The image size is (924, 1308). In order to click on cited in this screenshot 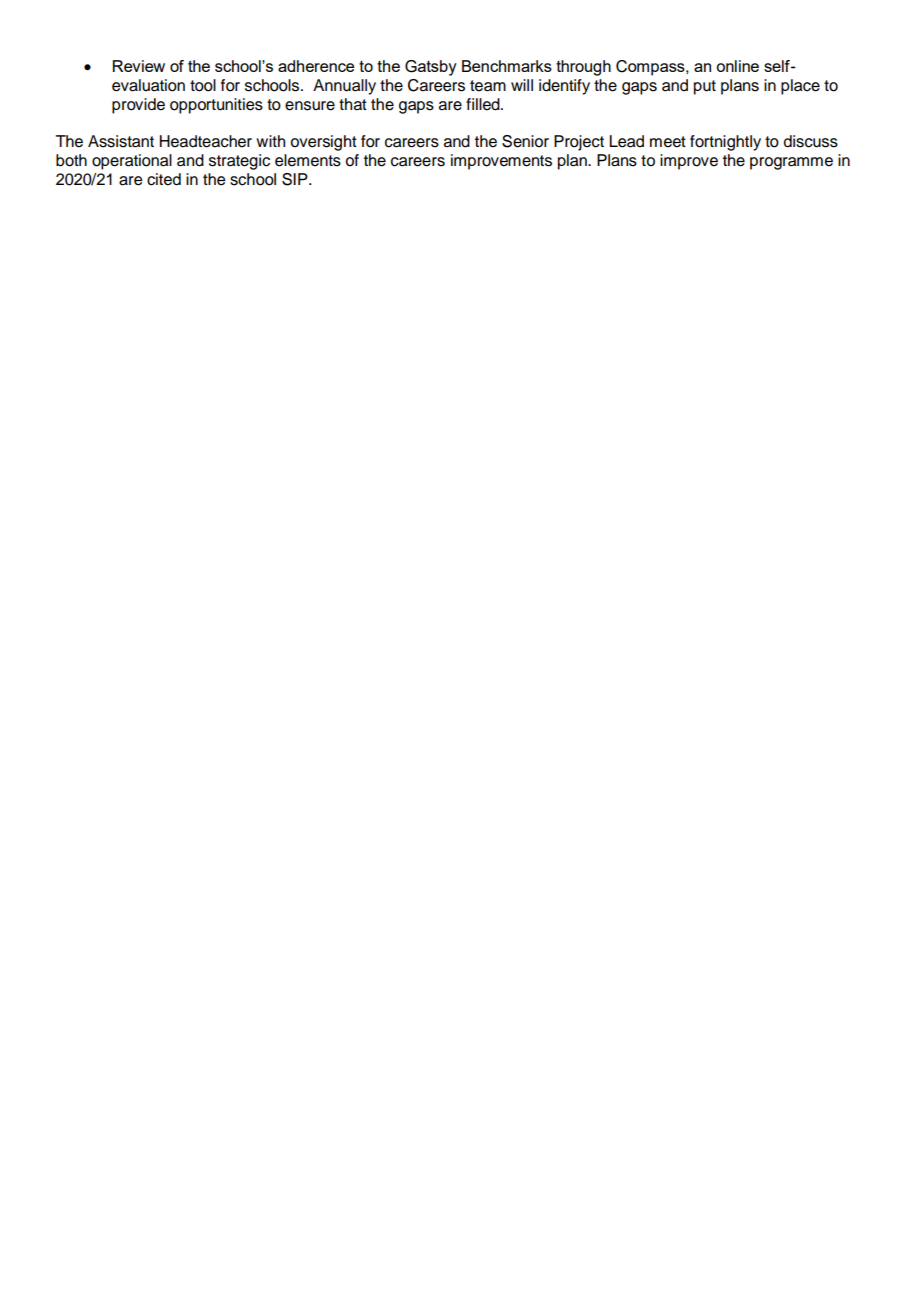, I will do `click(164, 179)`.
